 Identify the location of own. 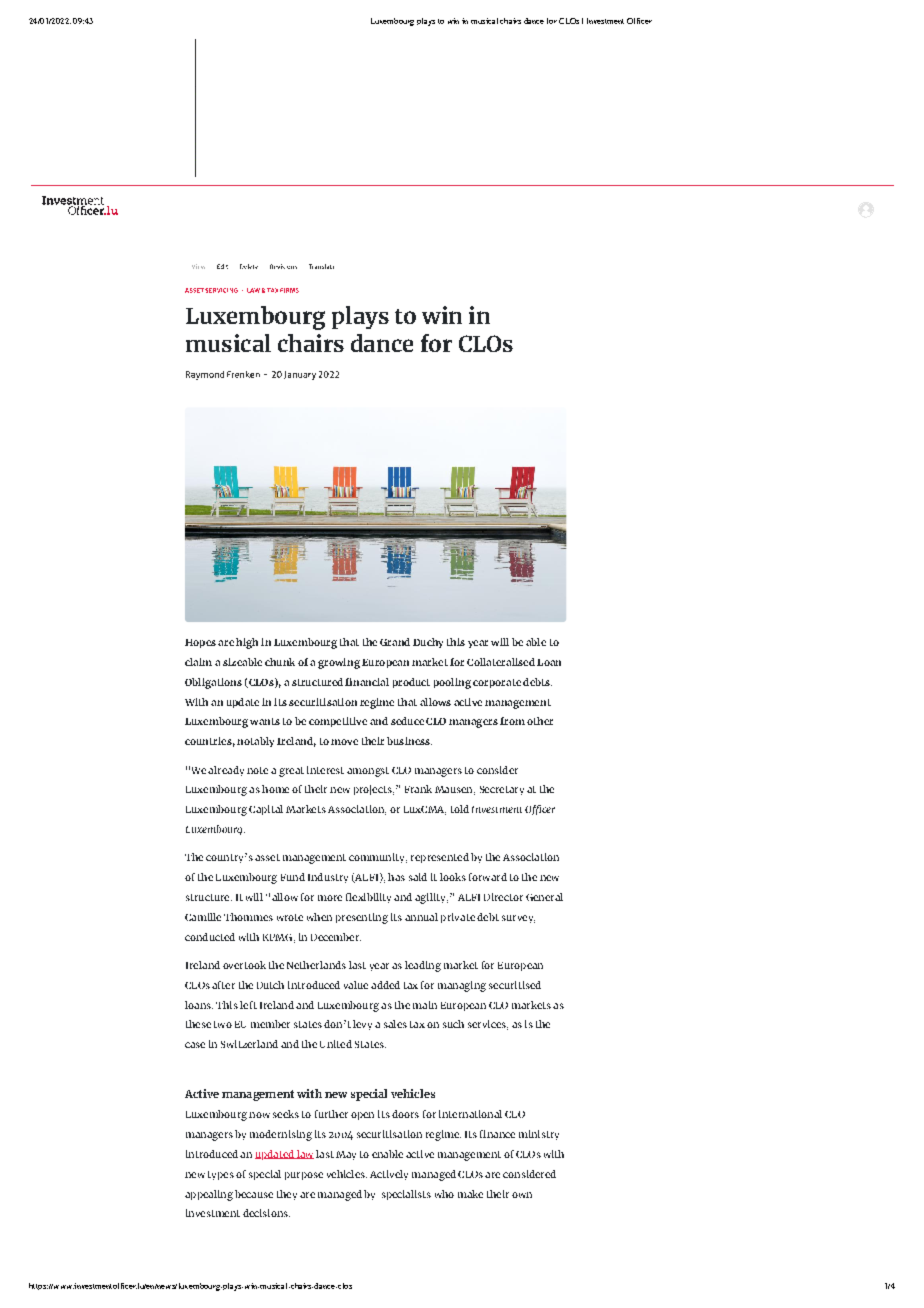
(522, 1195).
